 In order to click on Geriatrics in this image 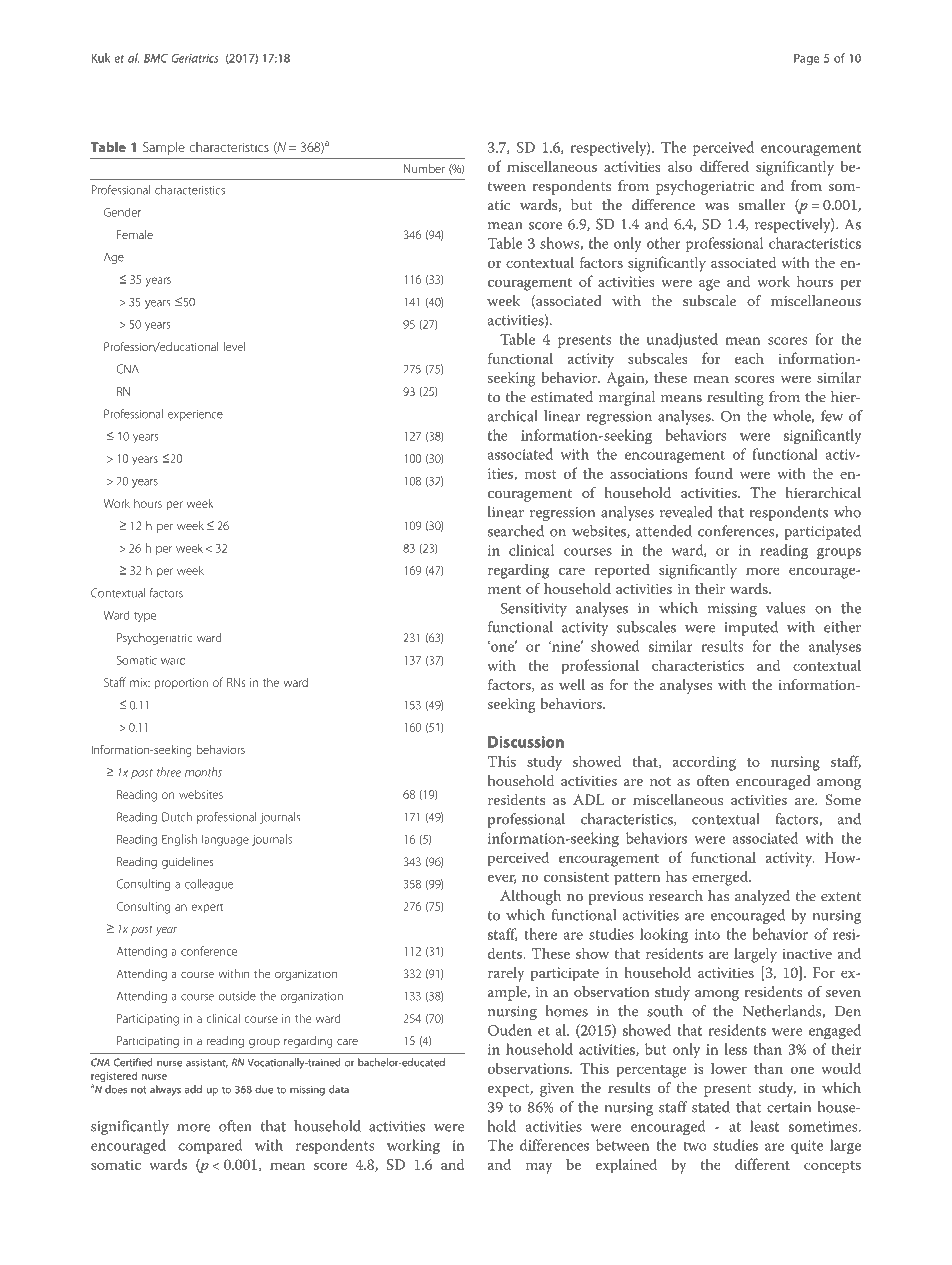, I will do `click(195, 58)`.
